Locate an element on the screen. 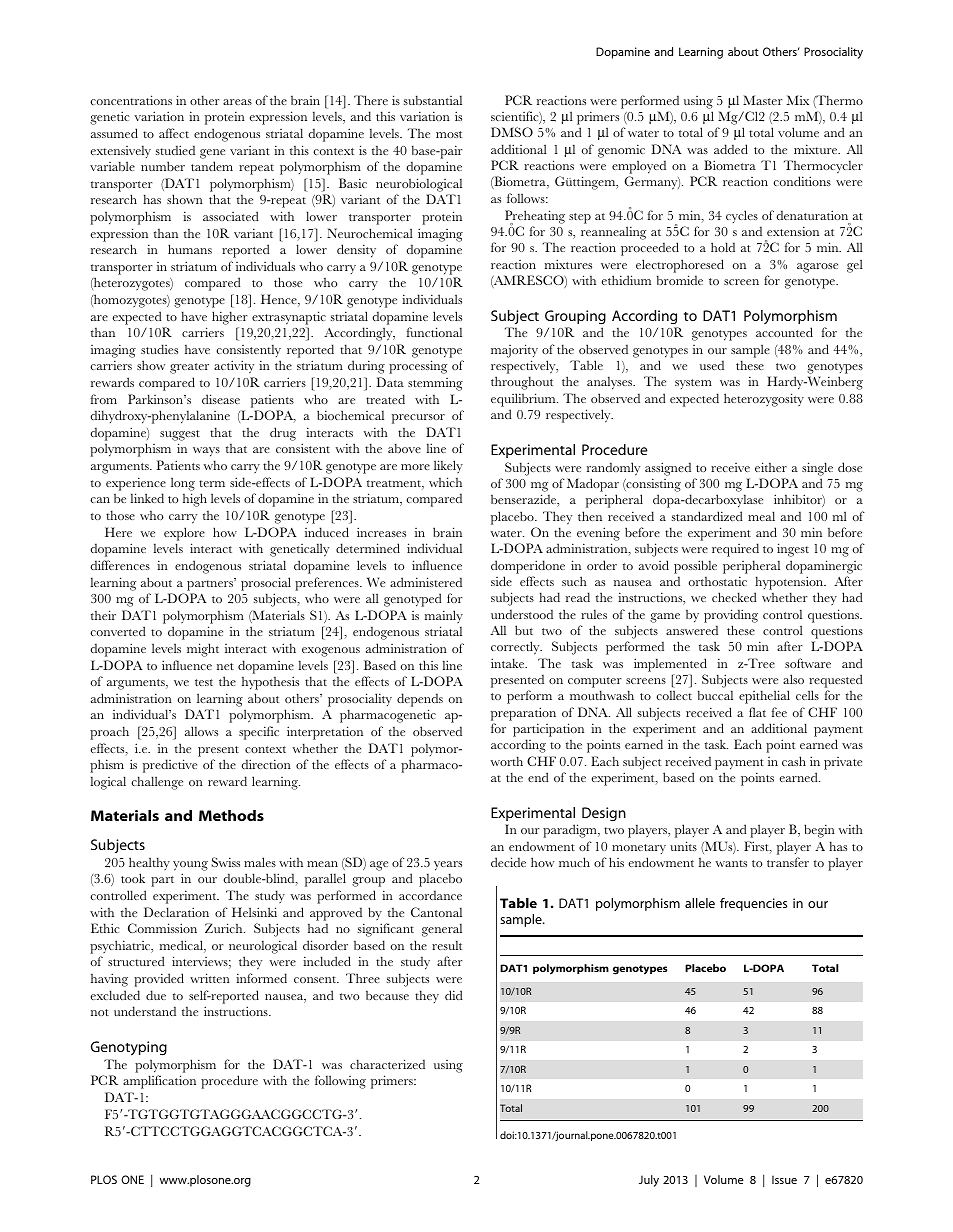 This screenshot has height=1232, width=953. either is located at coordinates (771, 467).
